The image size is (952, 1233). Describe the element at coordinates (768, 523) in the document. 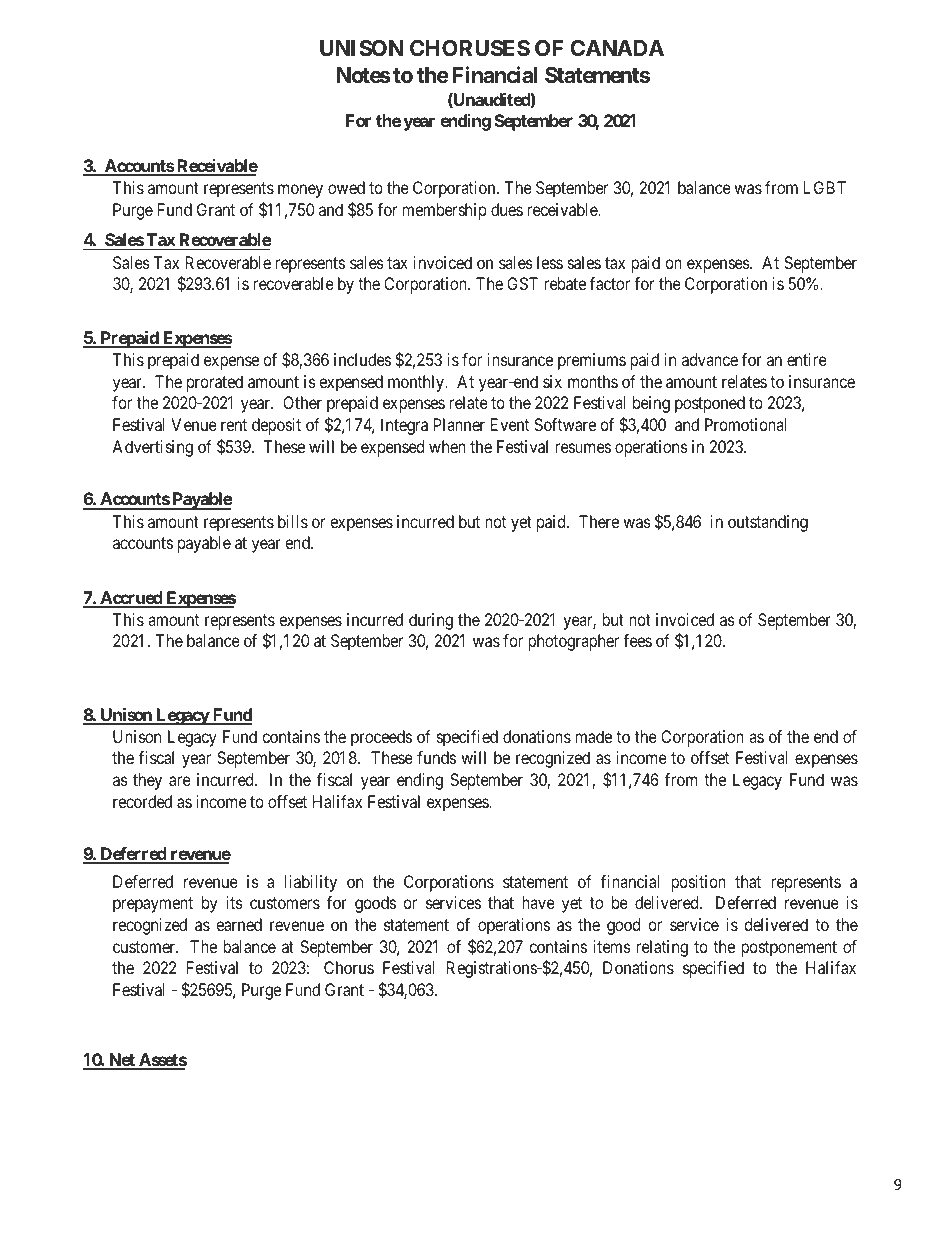

I see `outstanding` at that location.
